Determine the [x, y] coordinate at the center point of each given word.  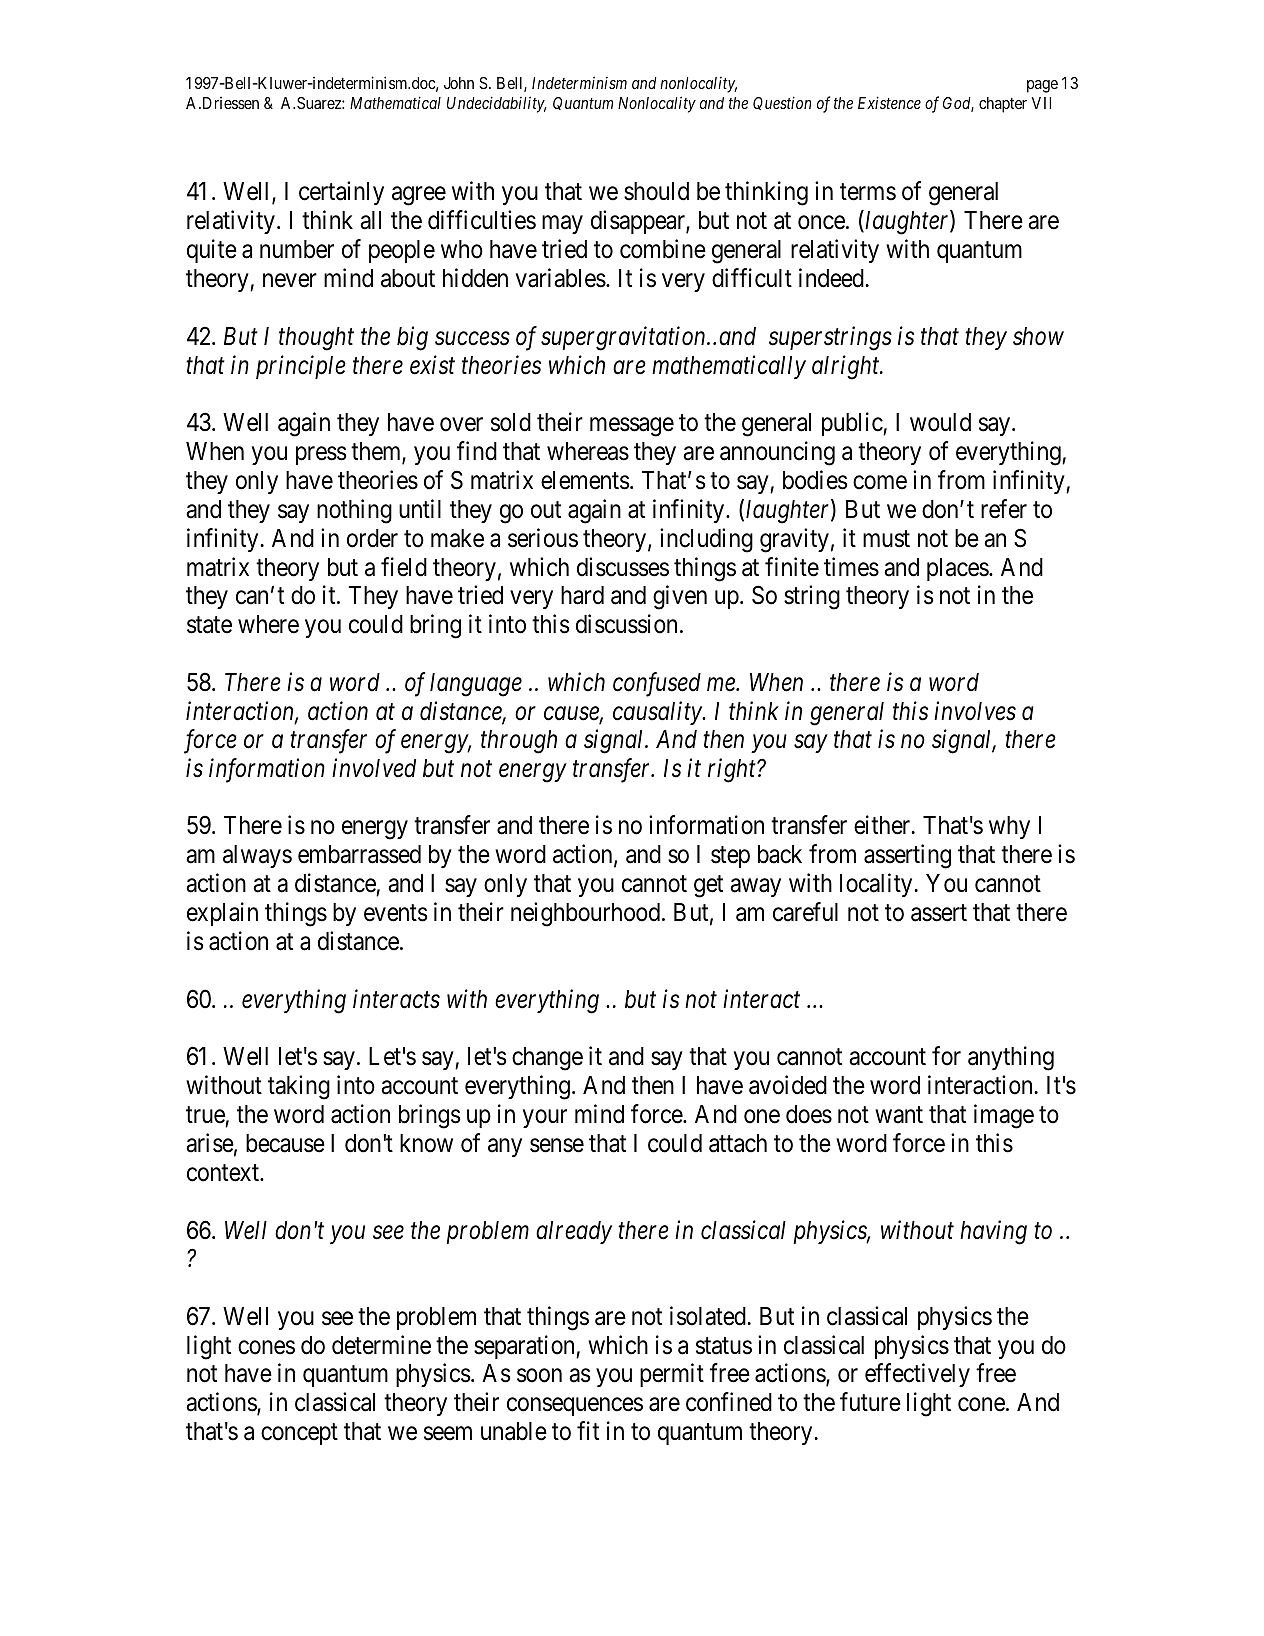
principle [301, 367]
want [899, 1115]
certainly [341, 193]
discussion [626, 624]
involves [975, 711]
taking [299, 1087]
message [632, 427]
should [656, 191]
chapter [1003, 105]
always [257, 856]
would [940, 422]
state [209, 625]
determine [381, 1345]
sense [557, 1146]
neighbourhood [587, 914]
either [883, 825]
